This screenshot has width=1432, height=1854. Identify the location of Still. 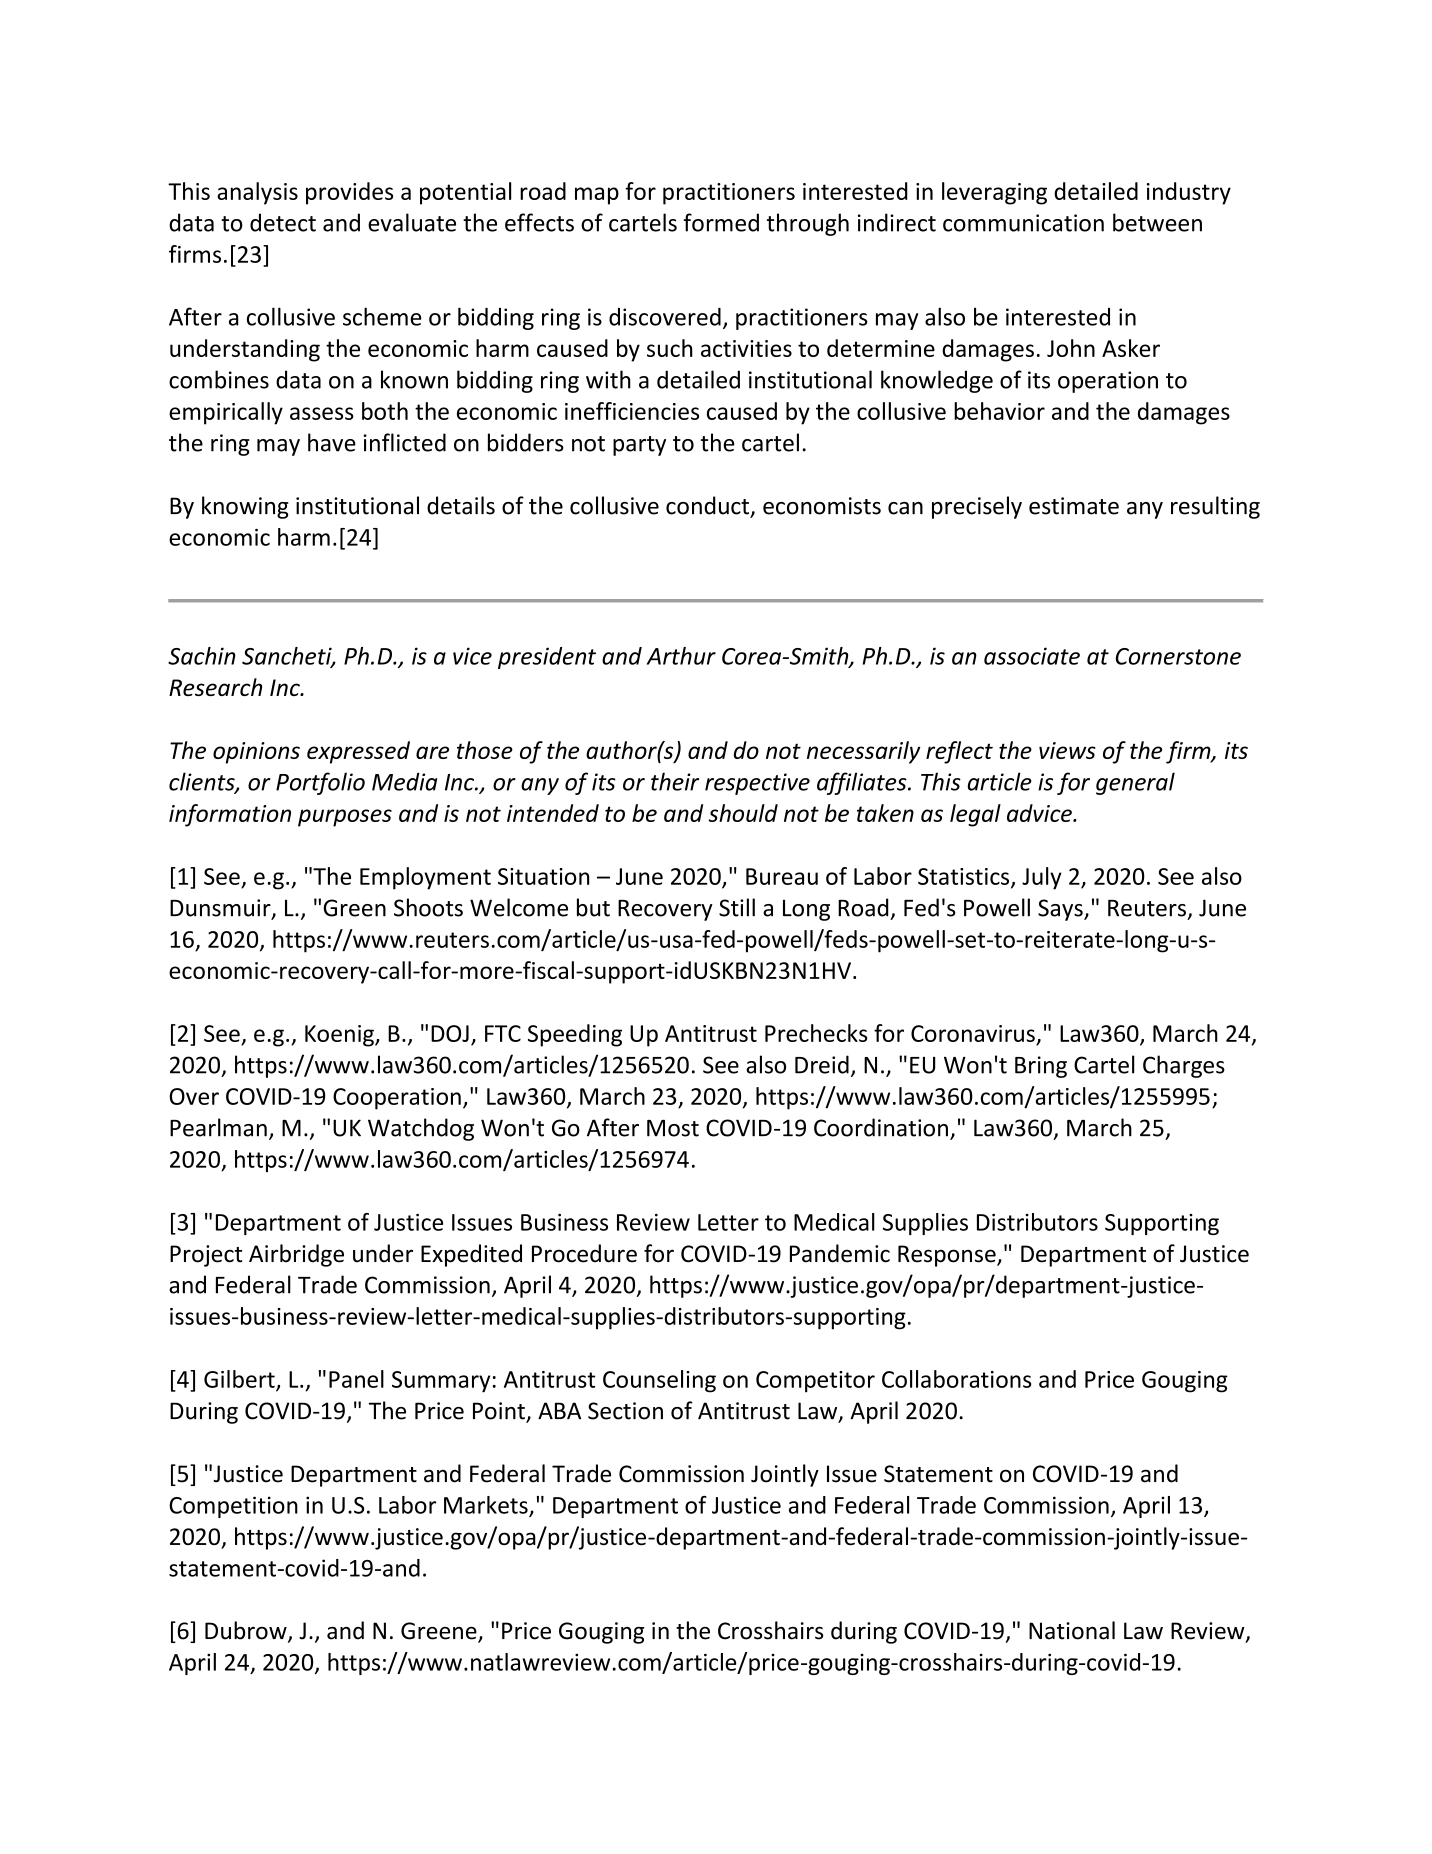
(737, 907).
